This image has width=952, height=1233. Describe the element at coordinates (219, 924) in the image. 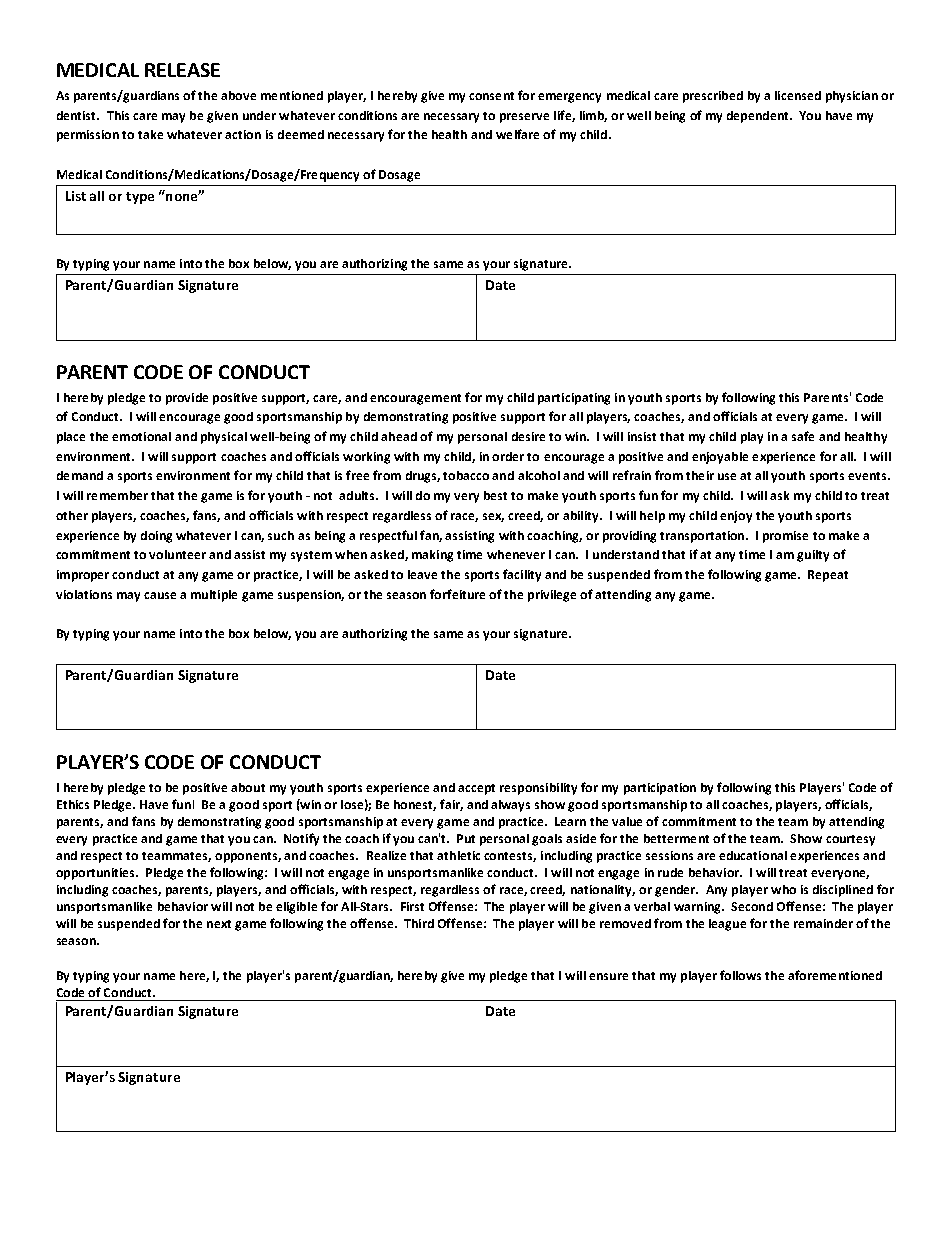

I see `next` at that location.
